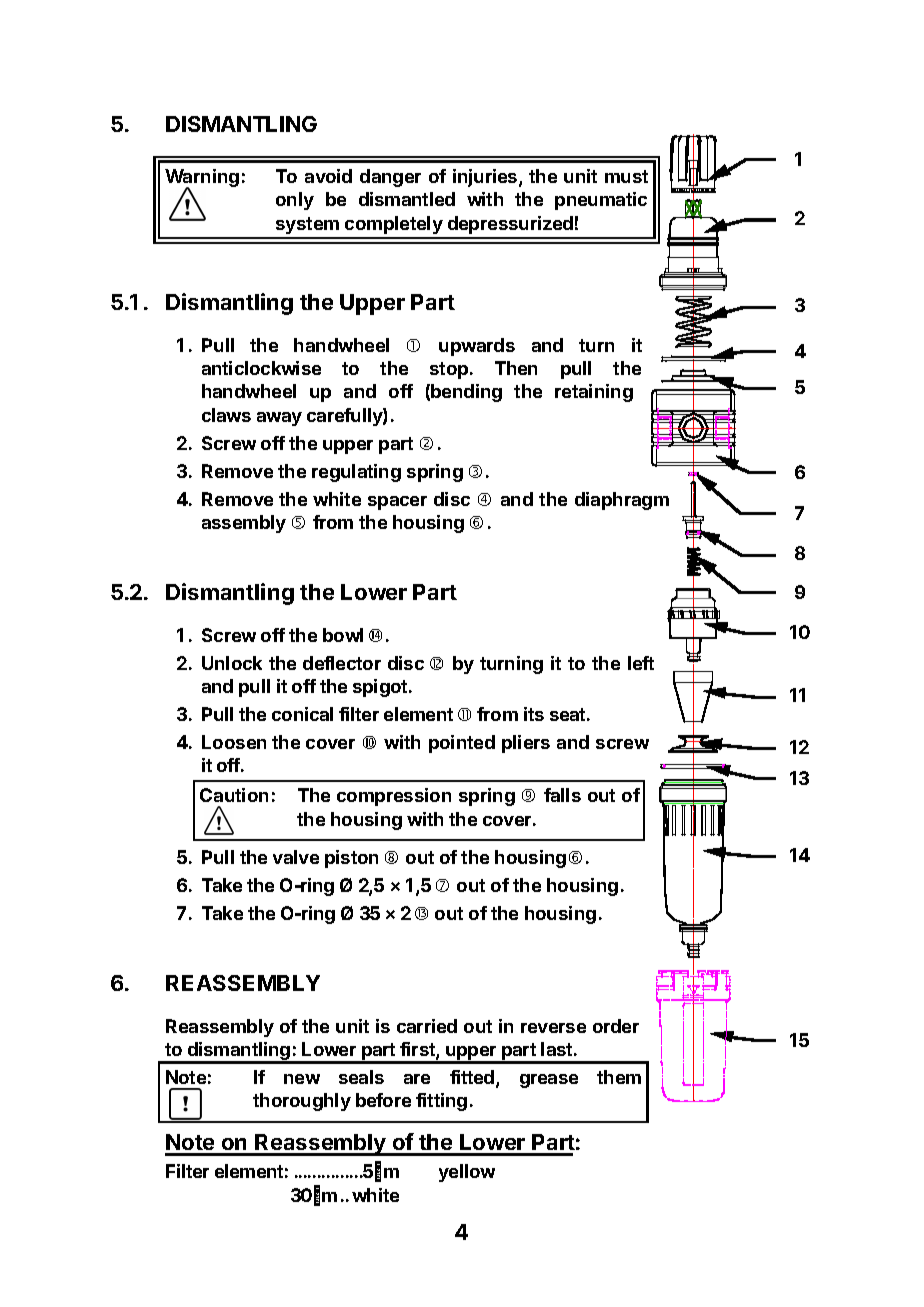 This screenshot has height=1307, width=924. I want to click on away, so click(279, 419).
